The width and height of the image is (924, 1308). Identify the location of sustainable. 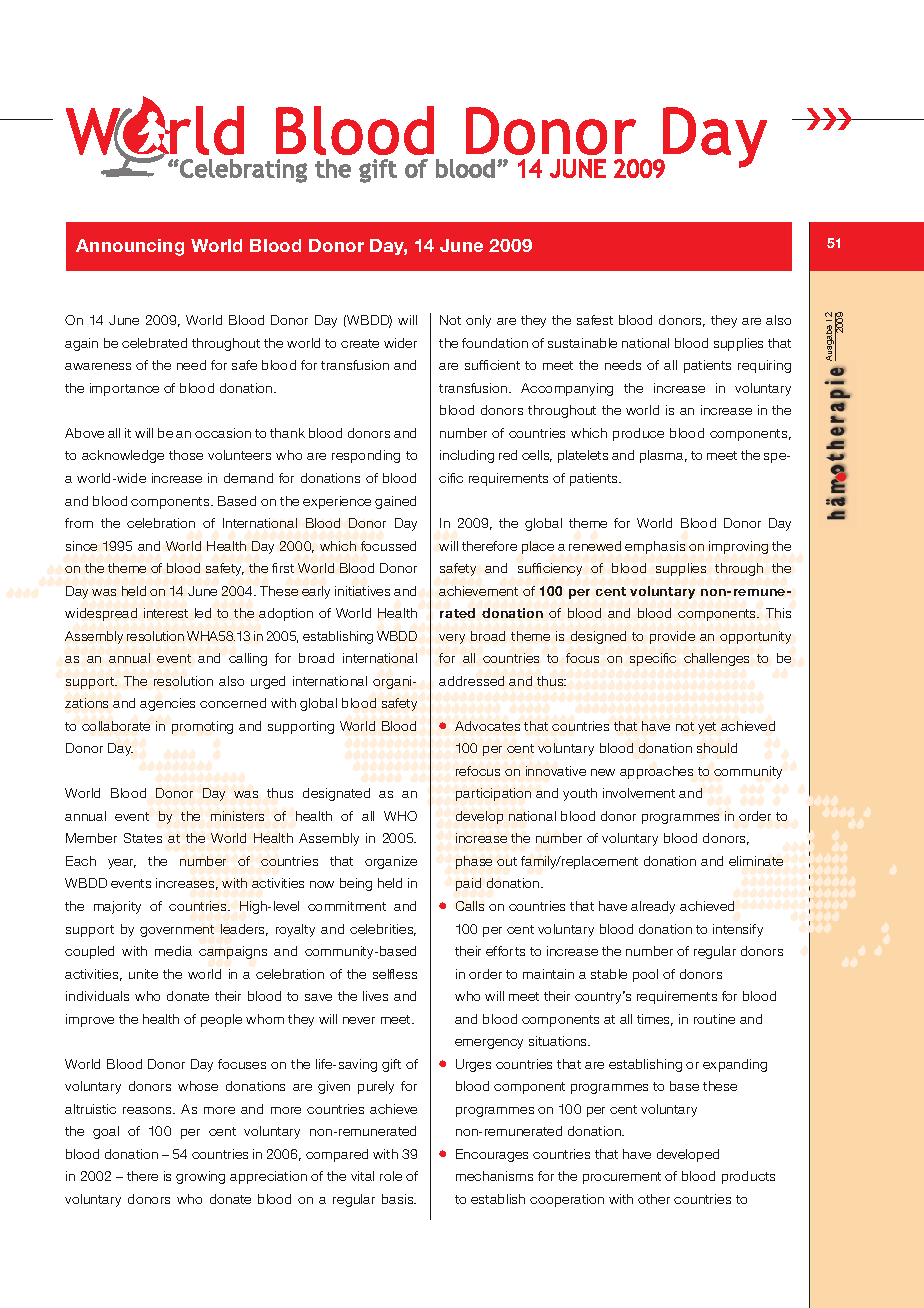
(582, 343).
